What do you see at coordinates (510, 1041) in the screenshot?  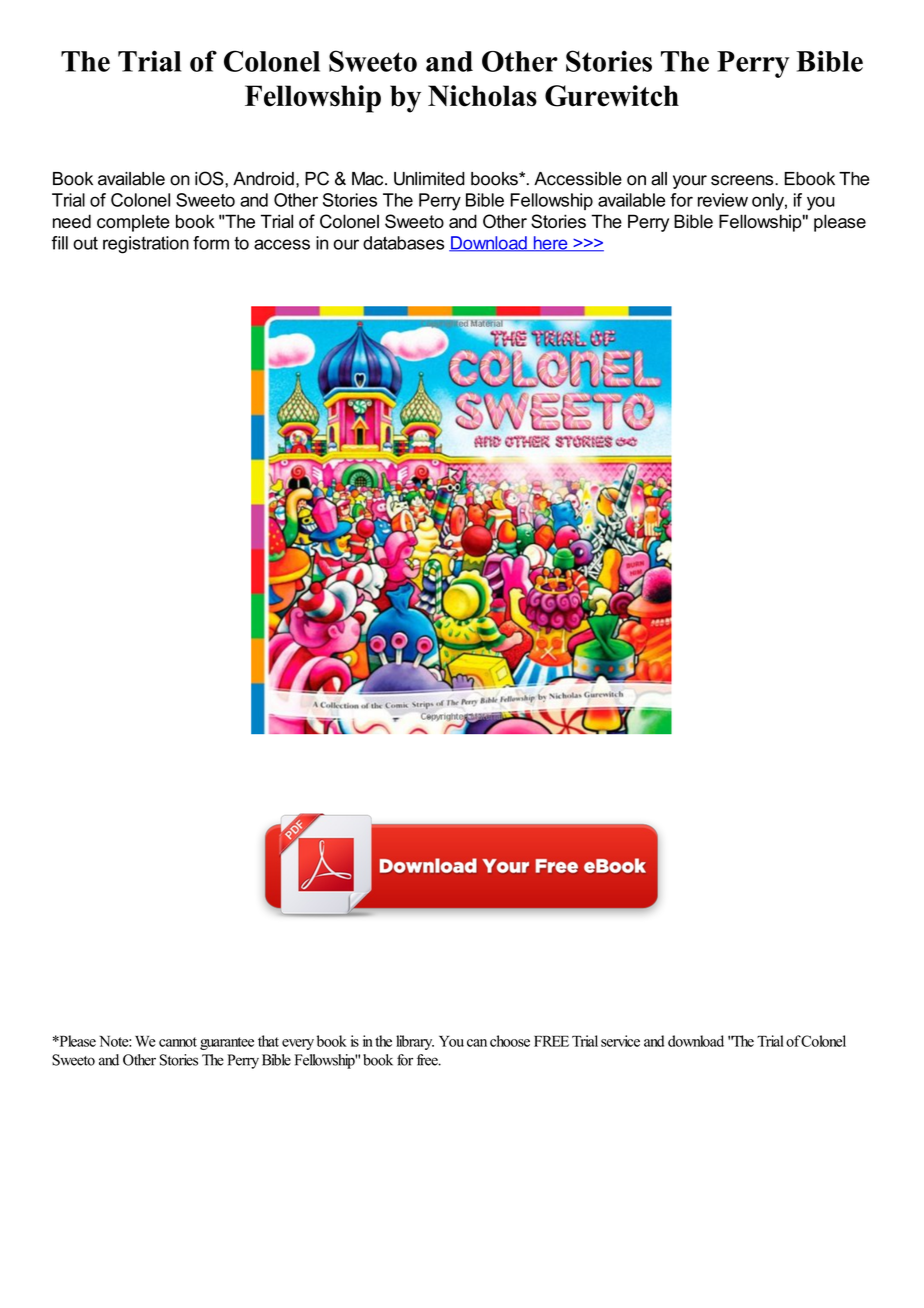 I see `choose` at bounding box center [510, 1041].
